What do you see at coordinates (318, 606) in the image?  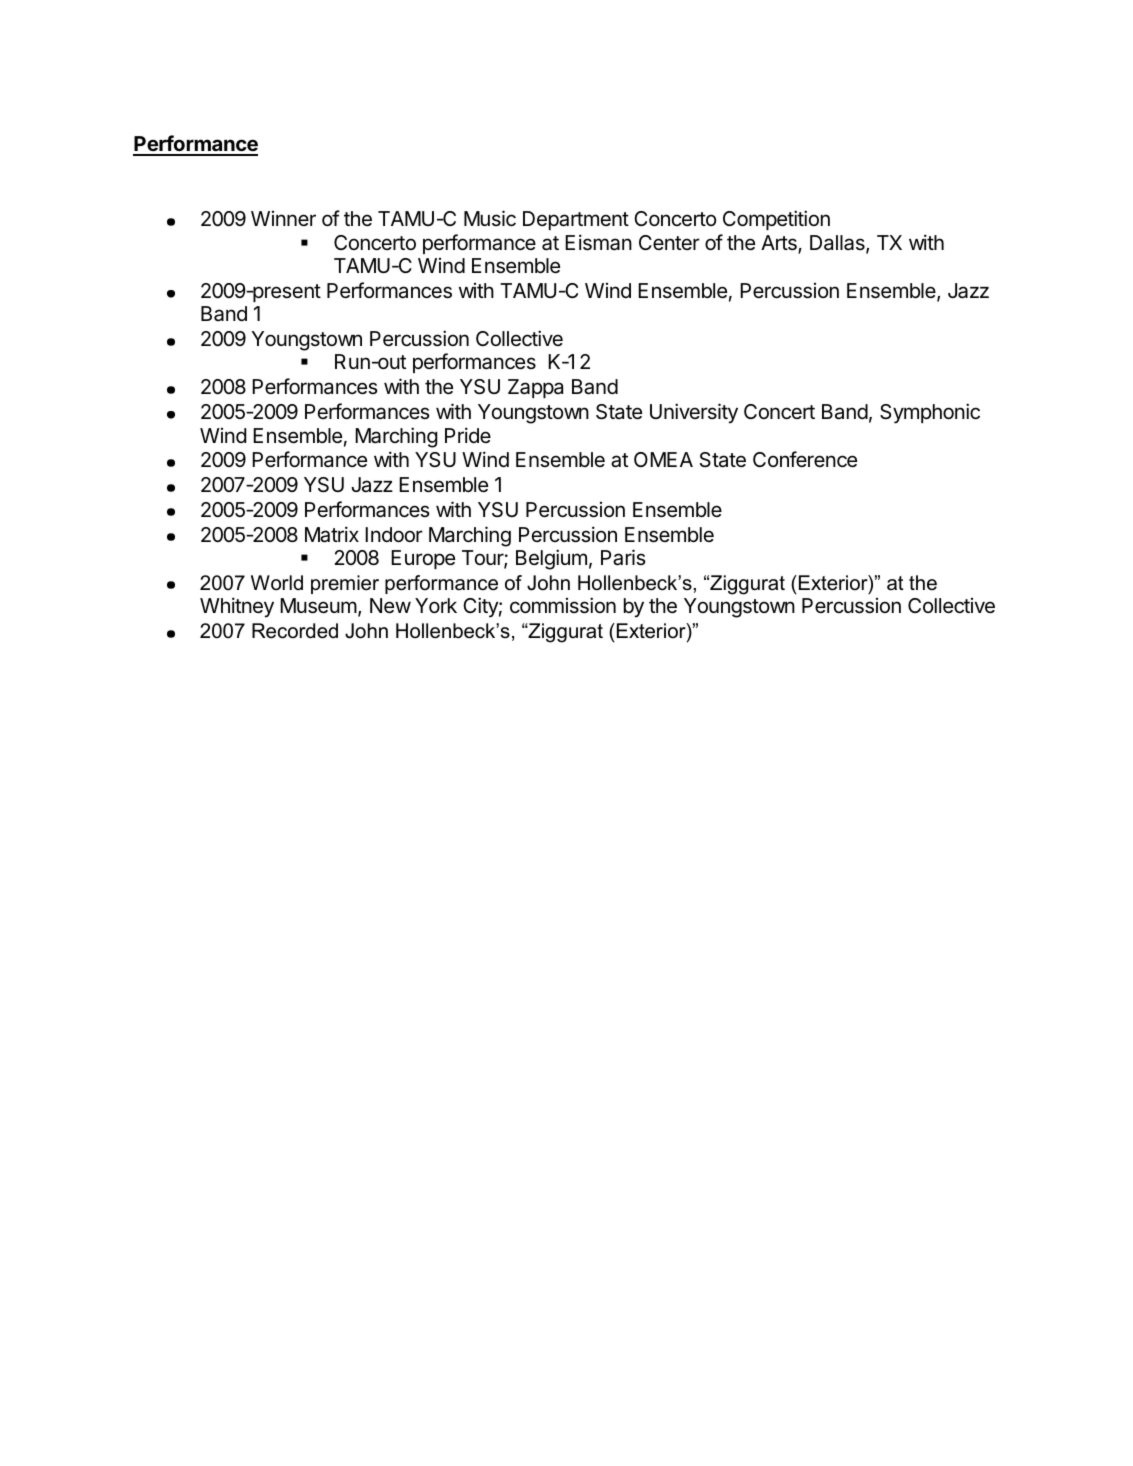 I see `Museum` at bounding box center [318, 606].
